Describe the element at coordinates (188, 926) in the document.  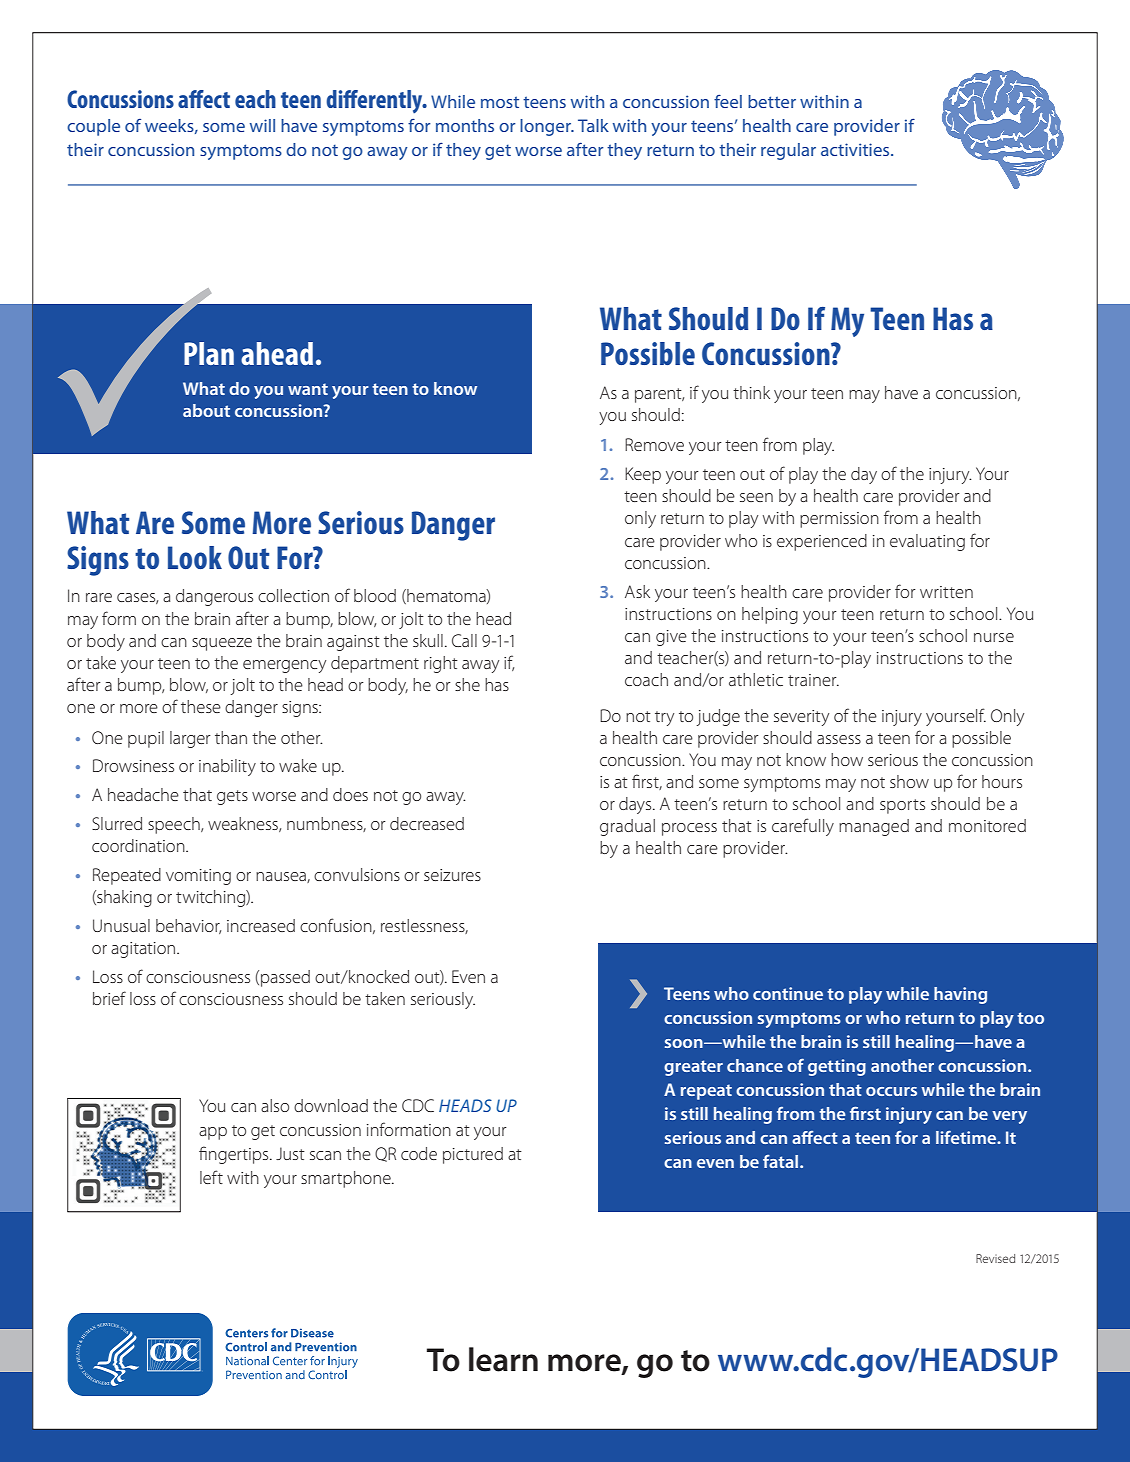
I see `behavior` at that location.
